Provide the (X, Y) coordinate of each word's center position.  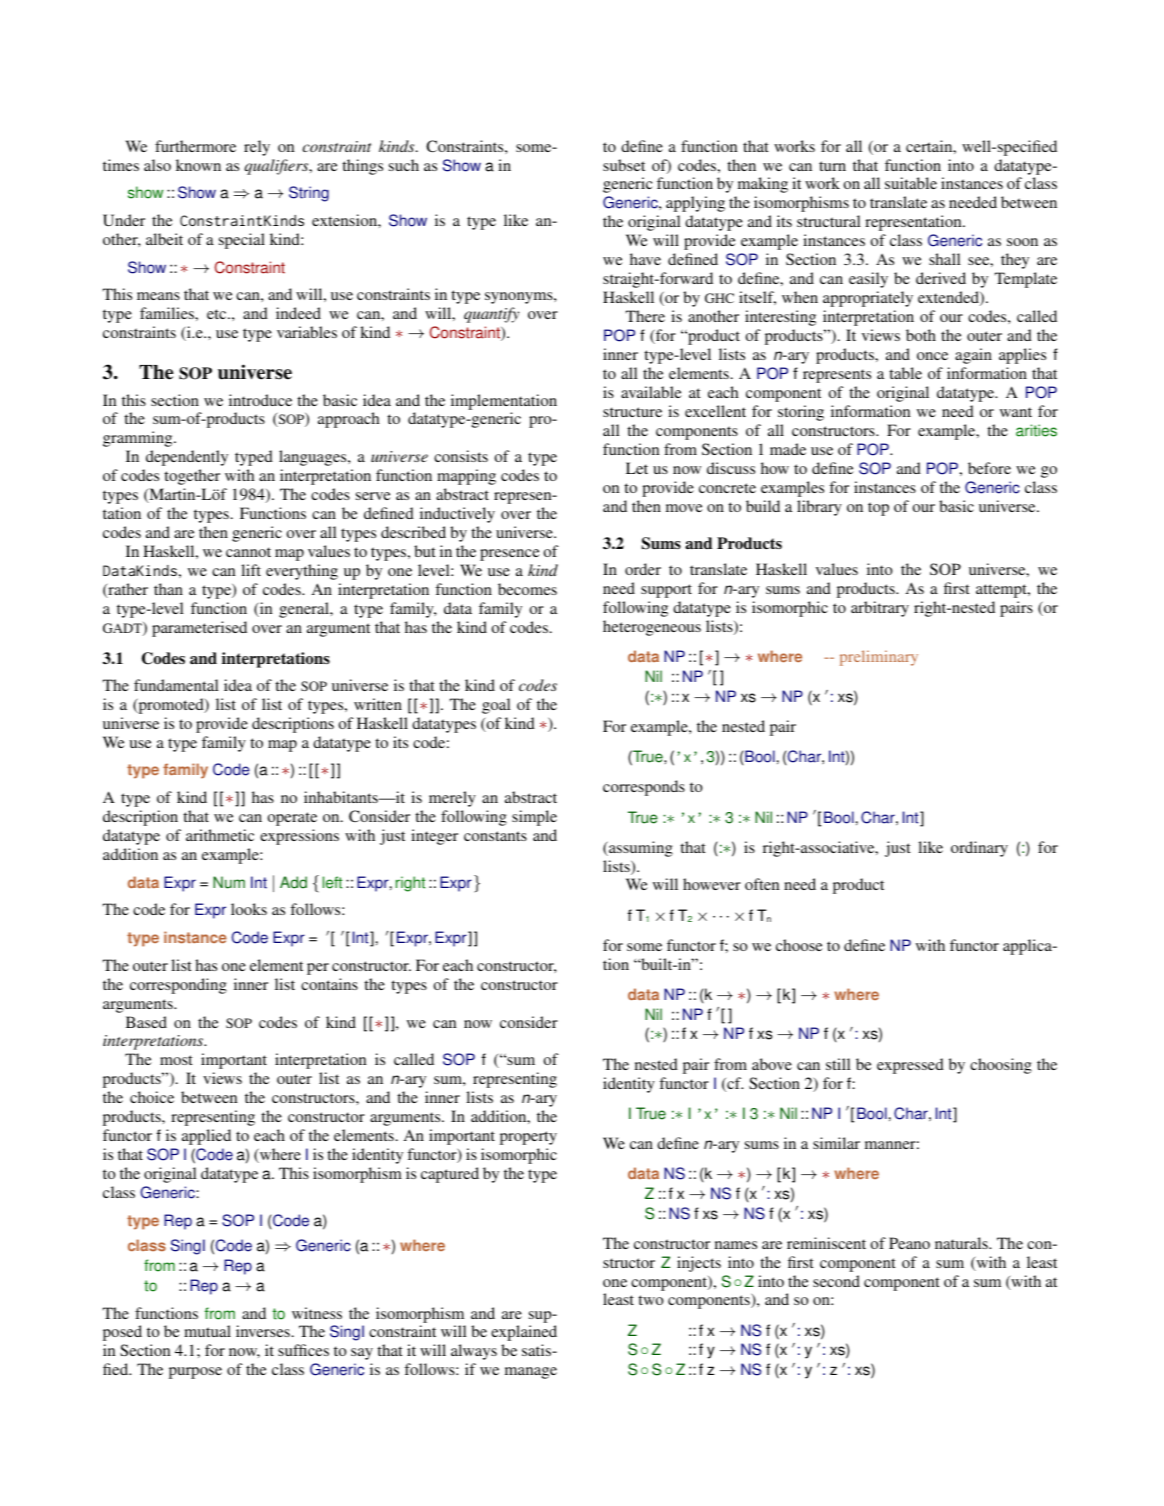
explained (524, 1333)
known (198, 165)
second (836, 1281)
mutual (207, 1331)
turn (832, 166)
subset (624, 165)
